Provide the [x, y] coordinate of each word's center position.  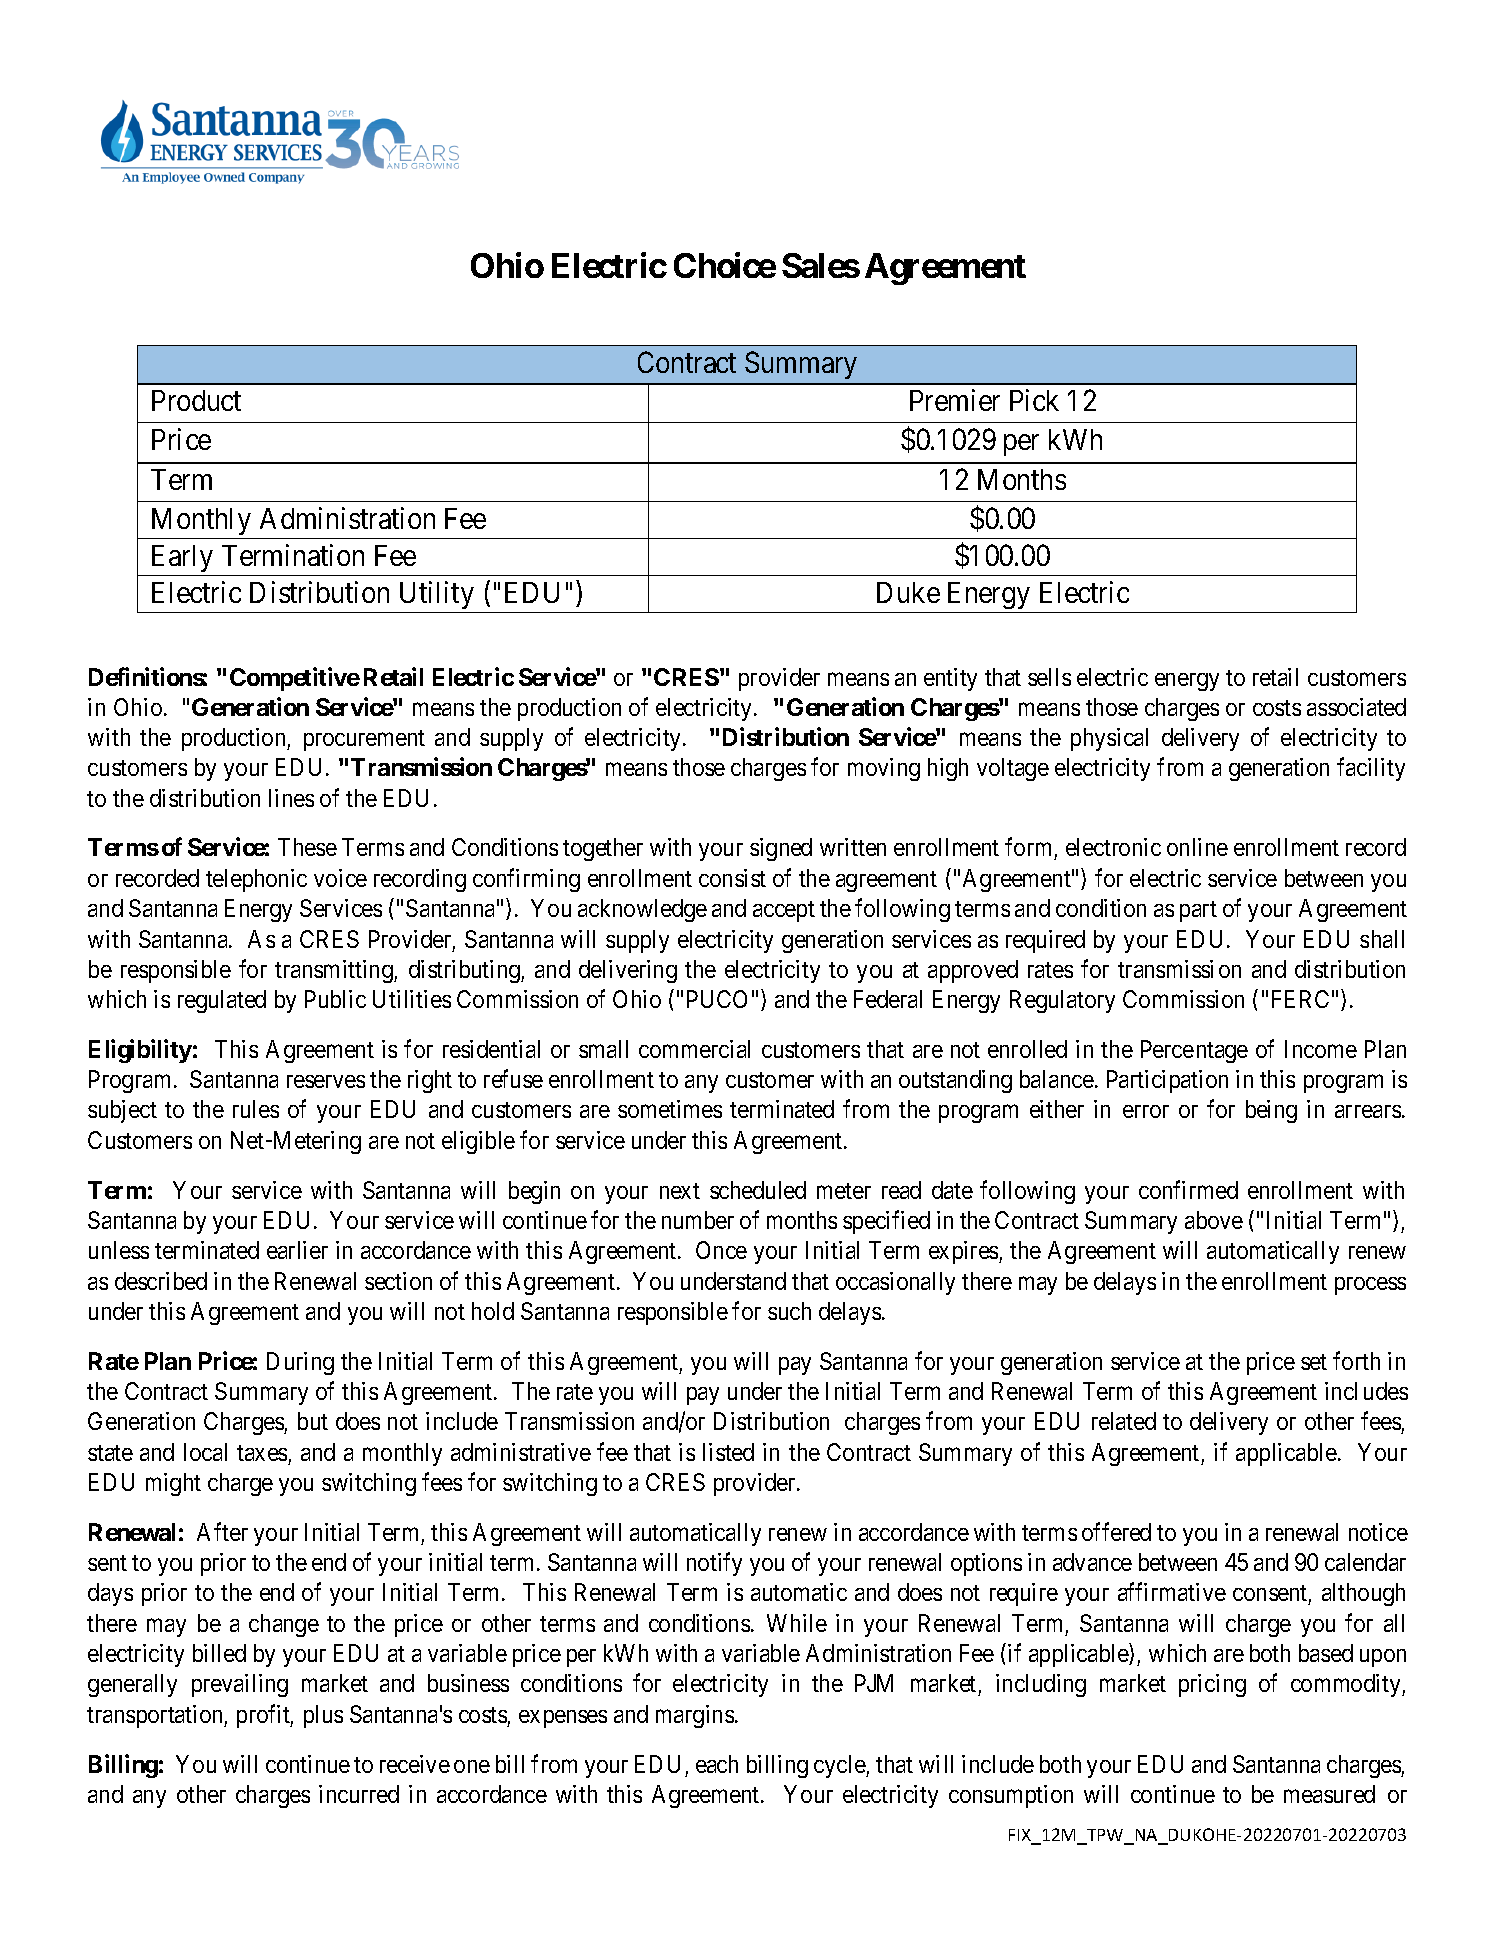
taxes [262, 1453]
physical [1109, 739]
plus [323, 1716]
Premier [955, 400]
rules [256, 1109]
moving [884, 769]
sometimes [670, 1109]
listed [728, 1452]
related [1124, 1421]
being [1271, 1111]
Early [182, 558]
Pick [1034, 400]
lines [291, 798]
